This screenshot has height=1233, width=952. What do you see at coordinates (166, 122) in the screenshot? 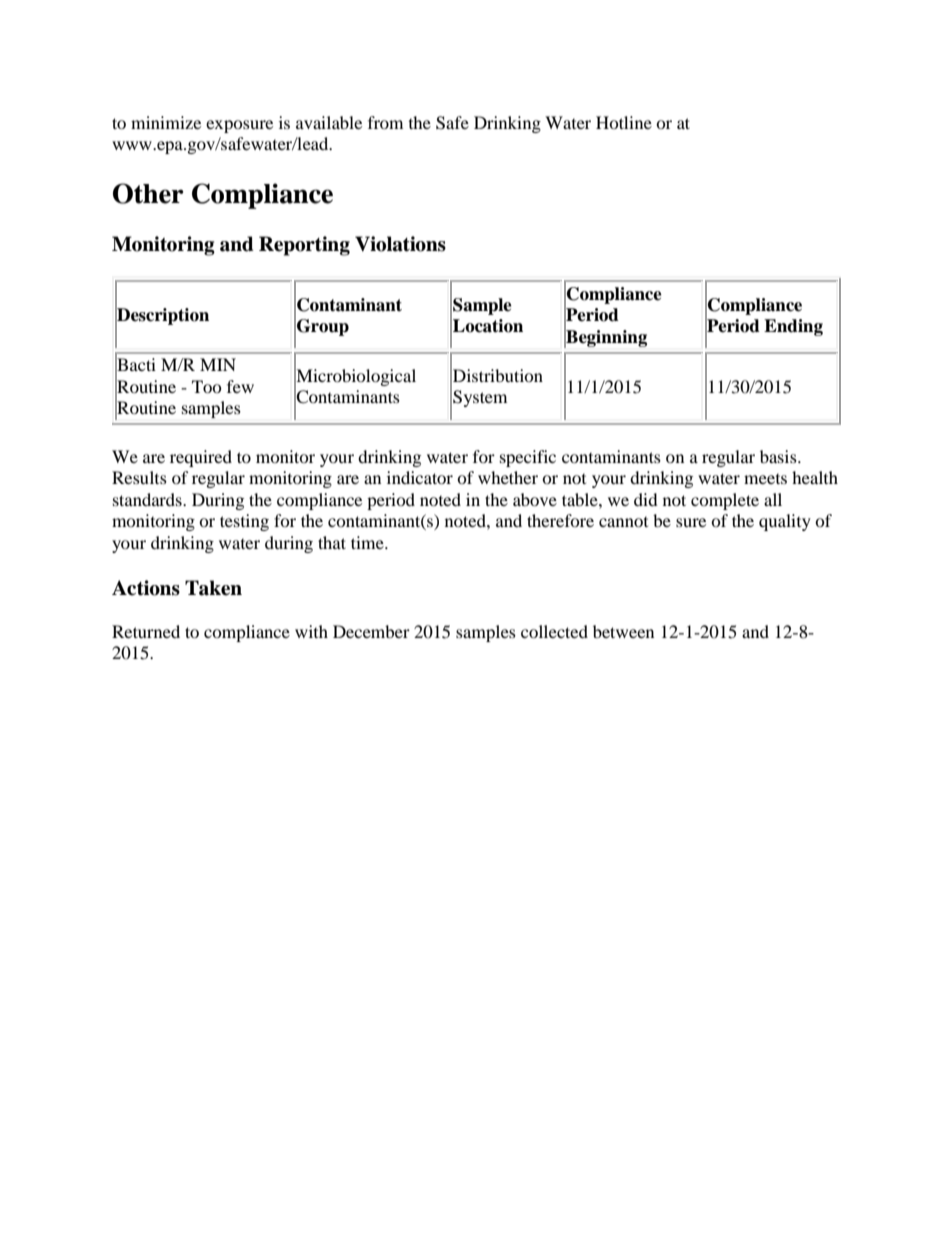
I see `minimize` at bounding box center [166, 122].
